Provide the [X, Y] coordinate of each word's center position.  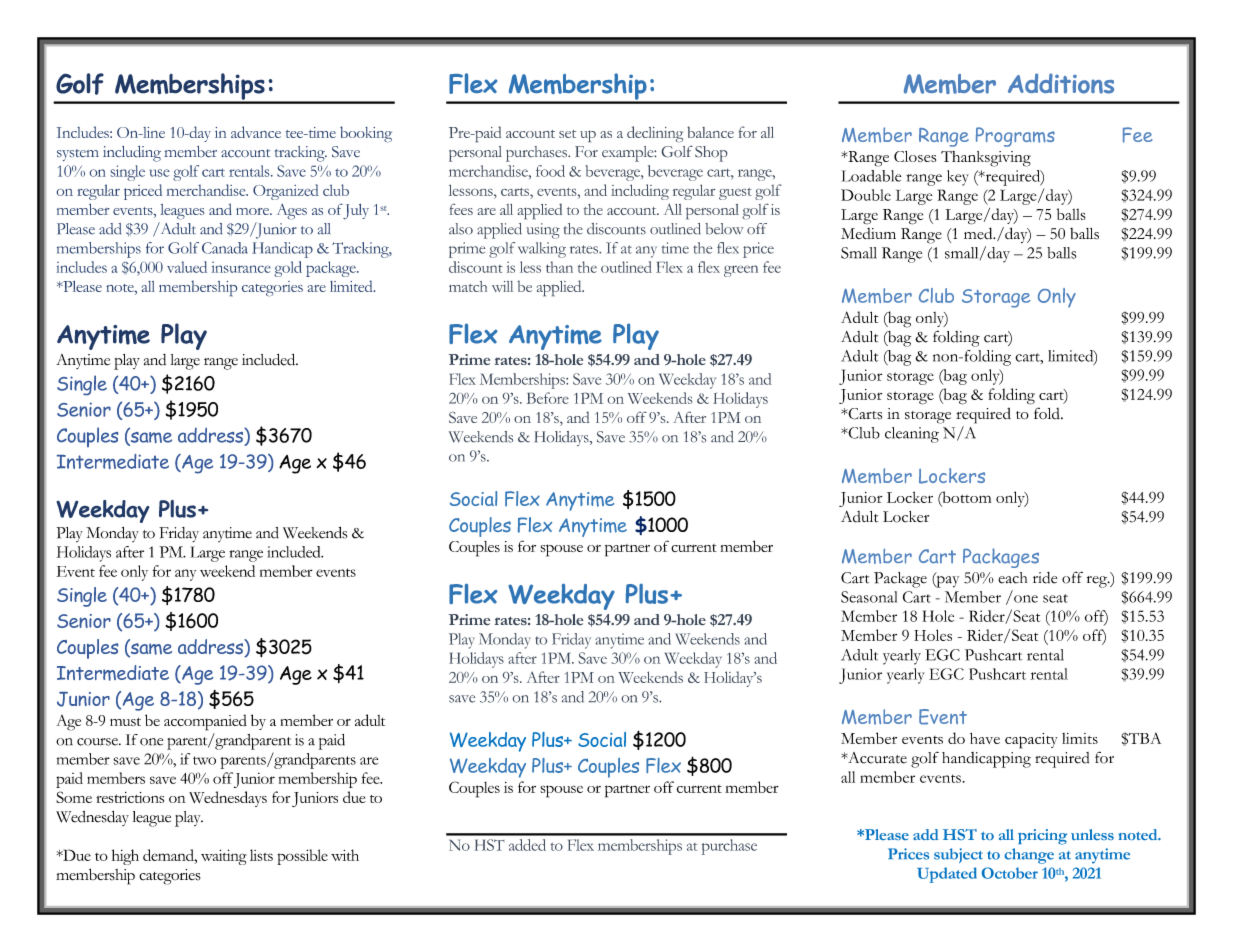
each [1012, 578]
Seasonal [869, 597]
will [502, 286]
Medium [868, 233]
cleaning [912, 435]
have [985, 738]
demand [169, 855]
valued [187, 267]
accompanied [205, 722]
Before [548, 398]
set [567, 134]
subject [958, 855]
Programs [1015, 137]
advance [256, 132]
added [527, 845]
